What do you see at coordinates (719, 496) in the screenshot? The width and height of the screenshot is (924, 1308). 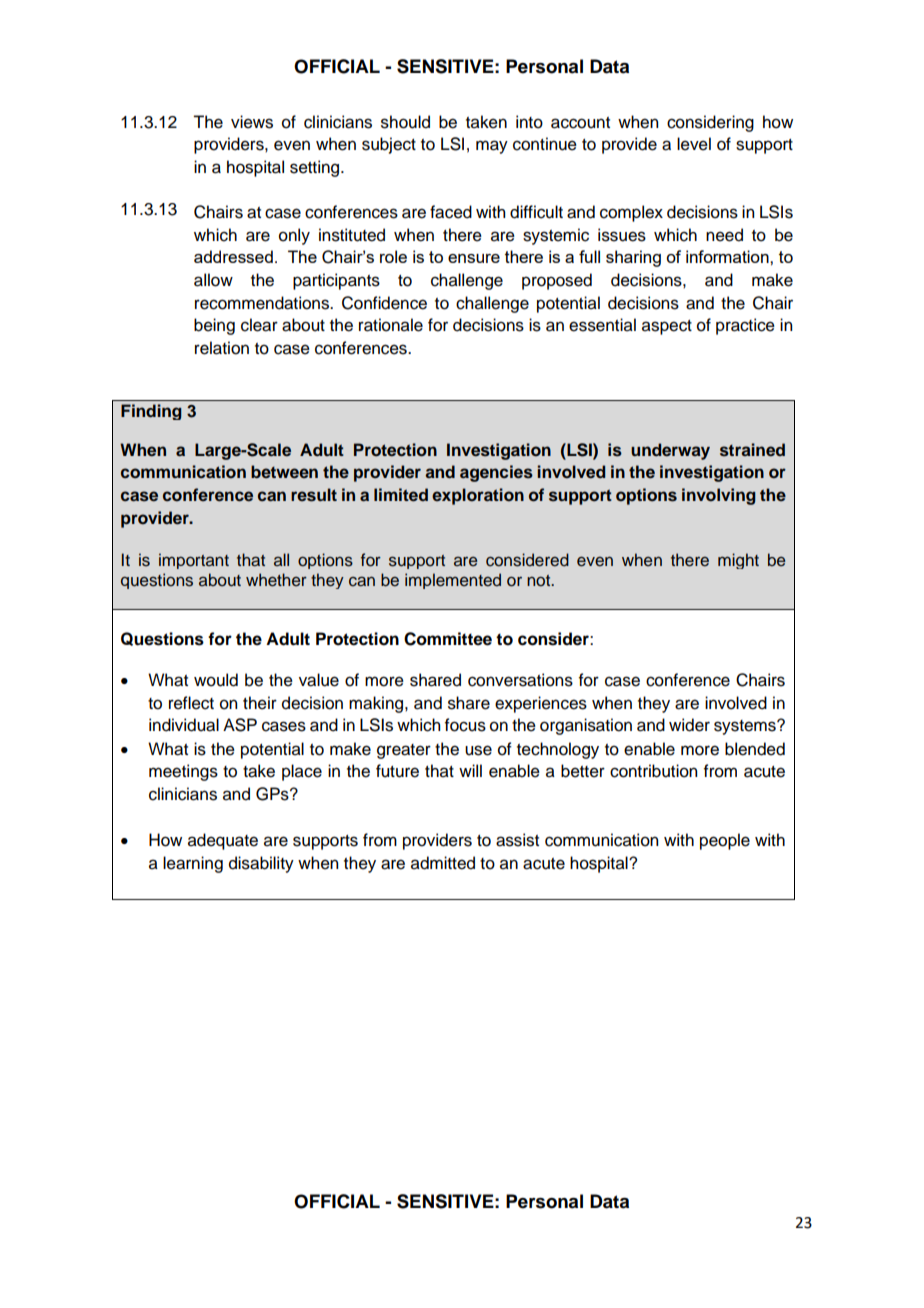 I see `involving` at bounding box center [719, 496].
